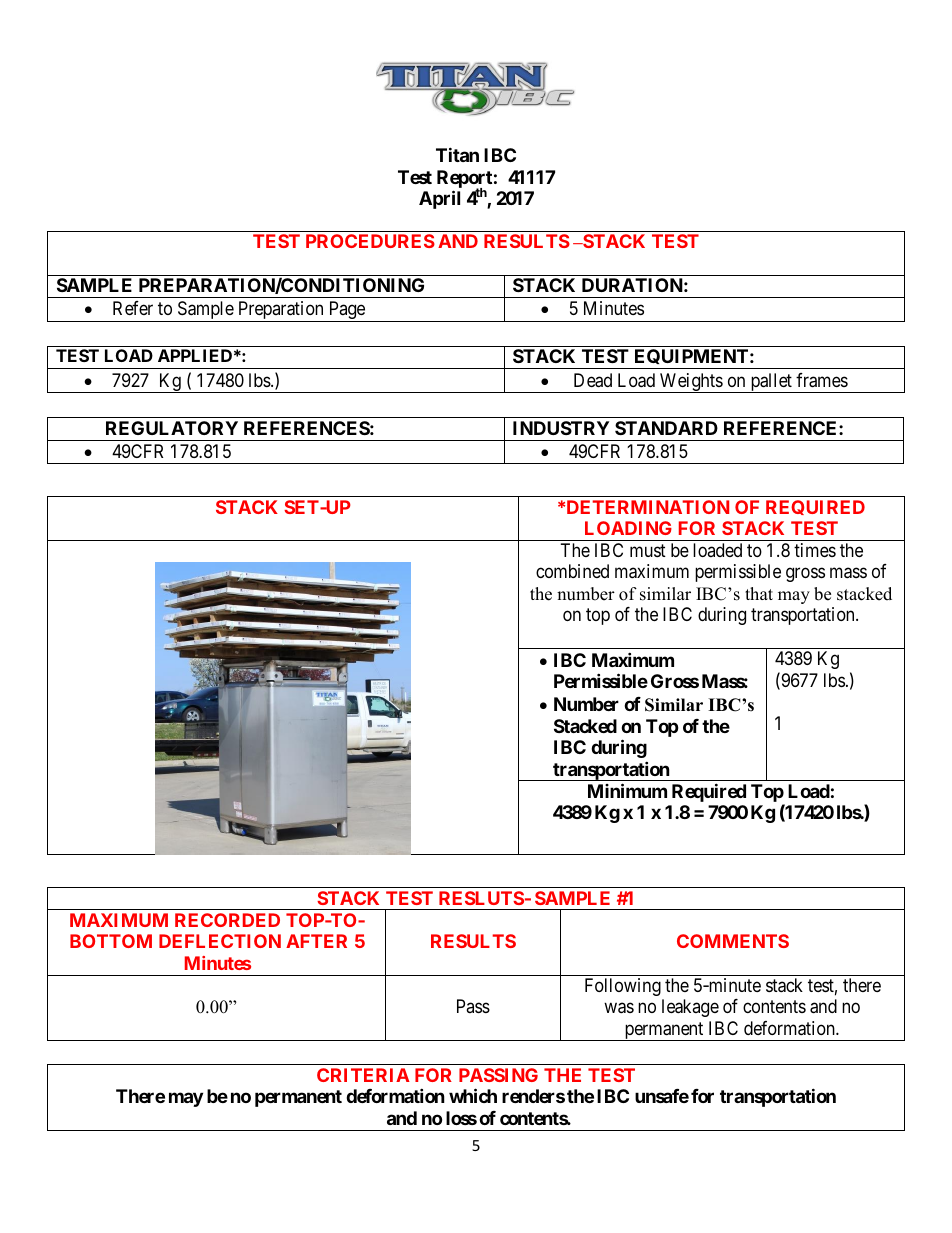 The width and height of the screenshot is (952, 1233). What do you see at coordinates (619, 1008) in the screenshot?
I see `was` at bounding box center [619, 1008].
